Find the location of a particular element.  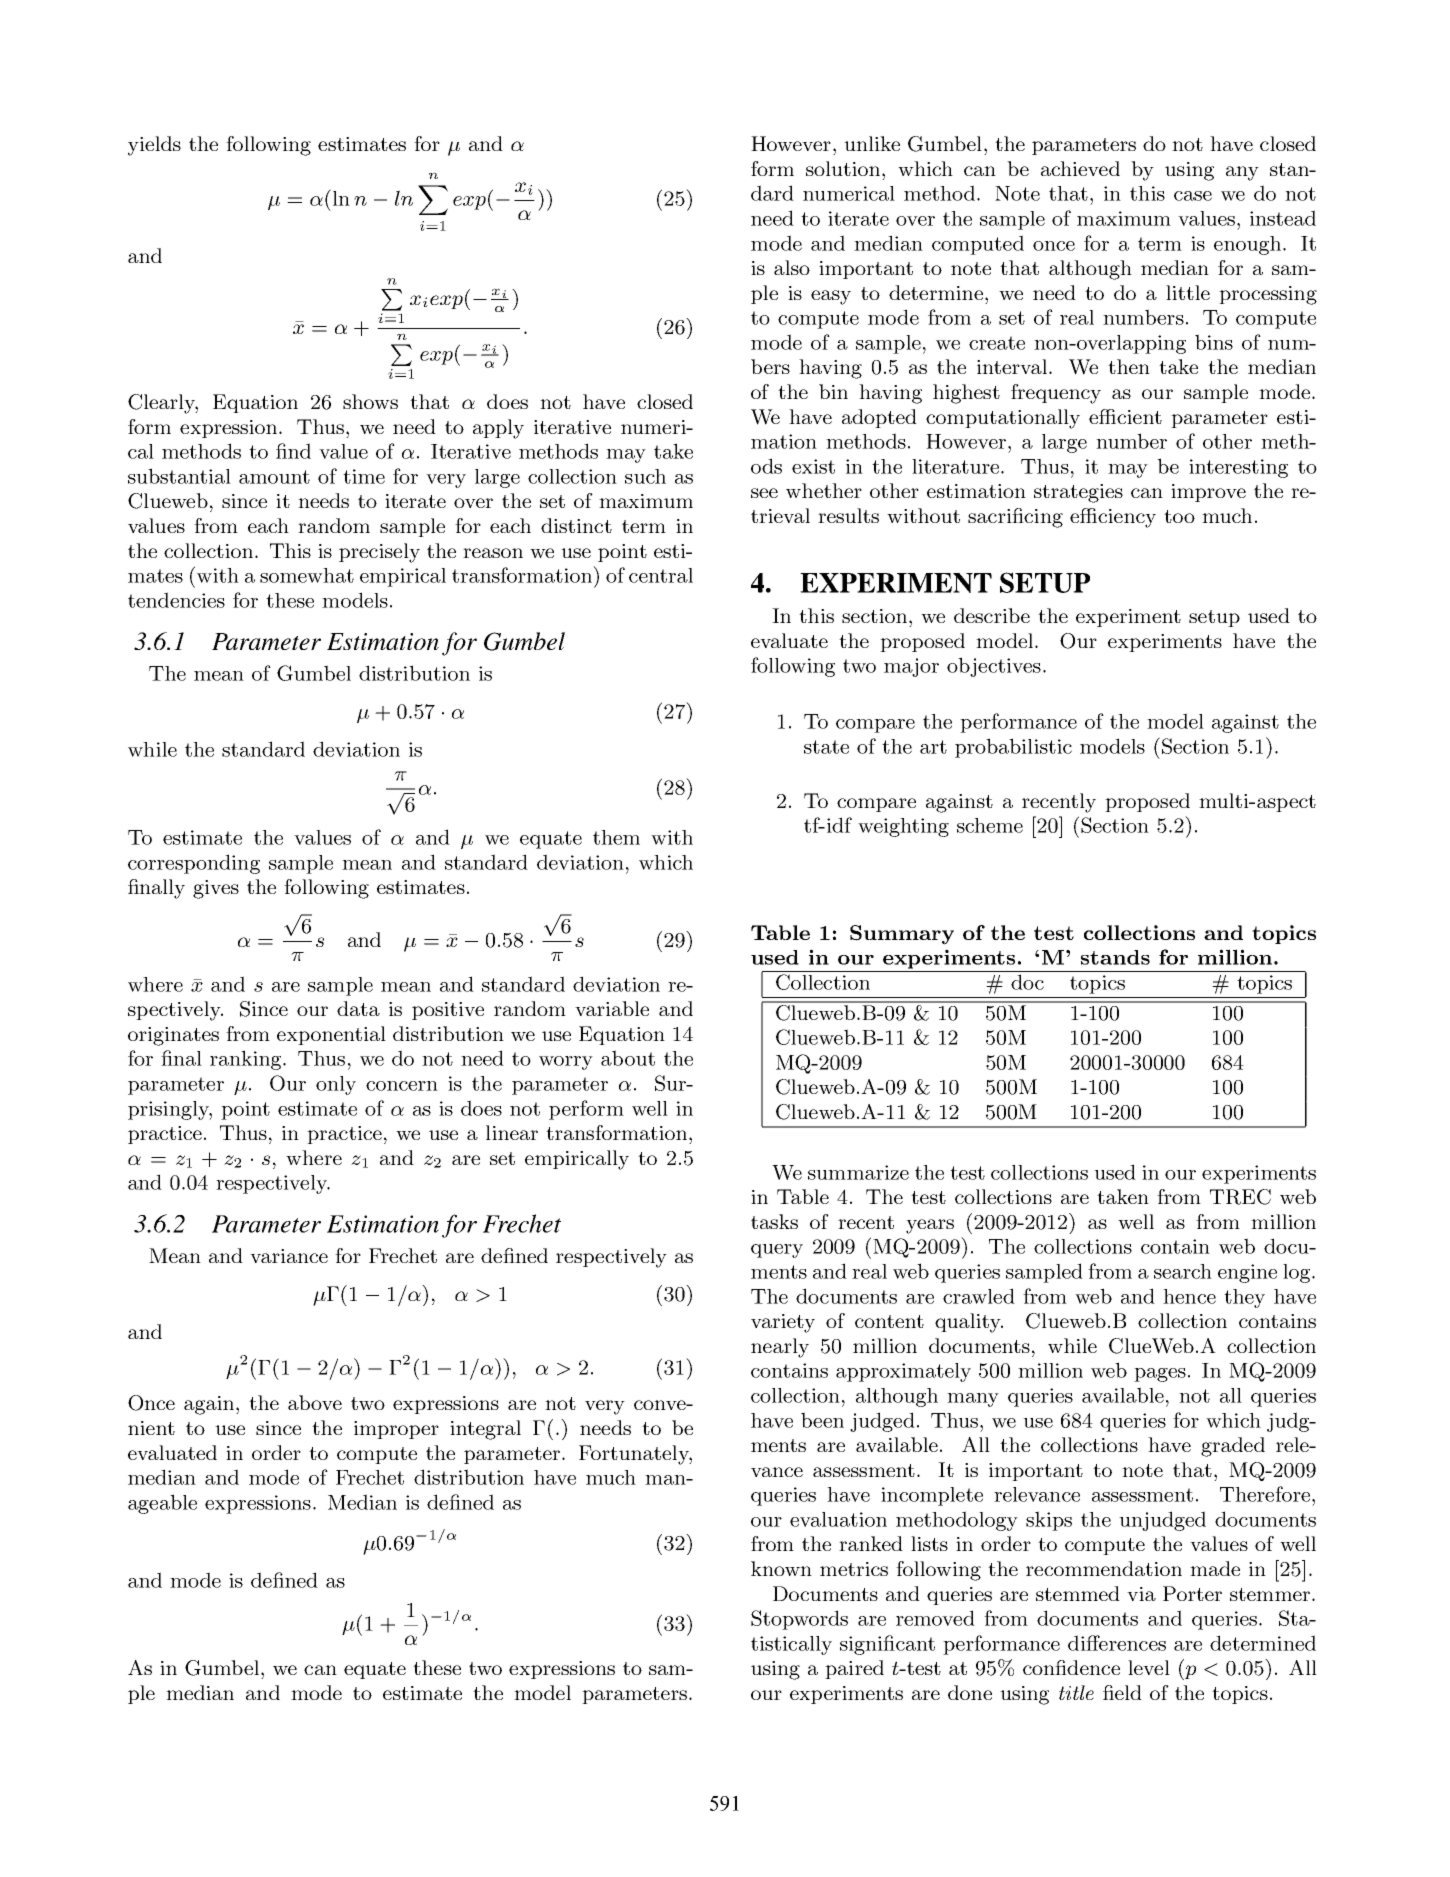

known is located at coordinates (781, 1568).
